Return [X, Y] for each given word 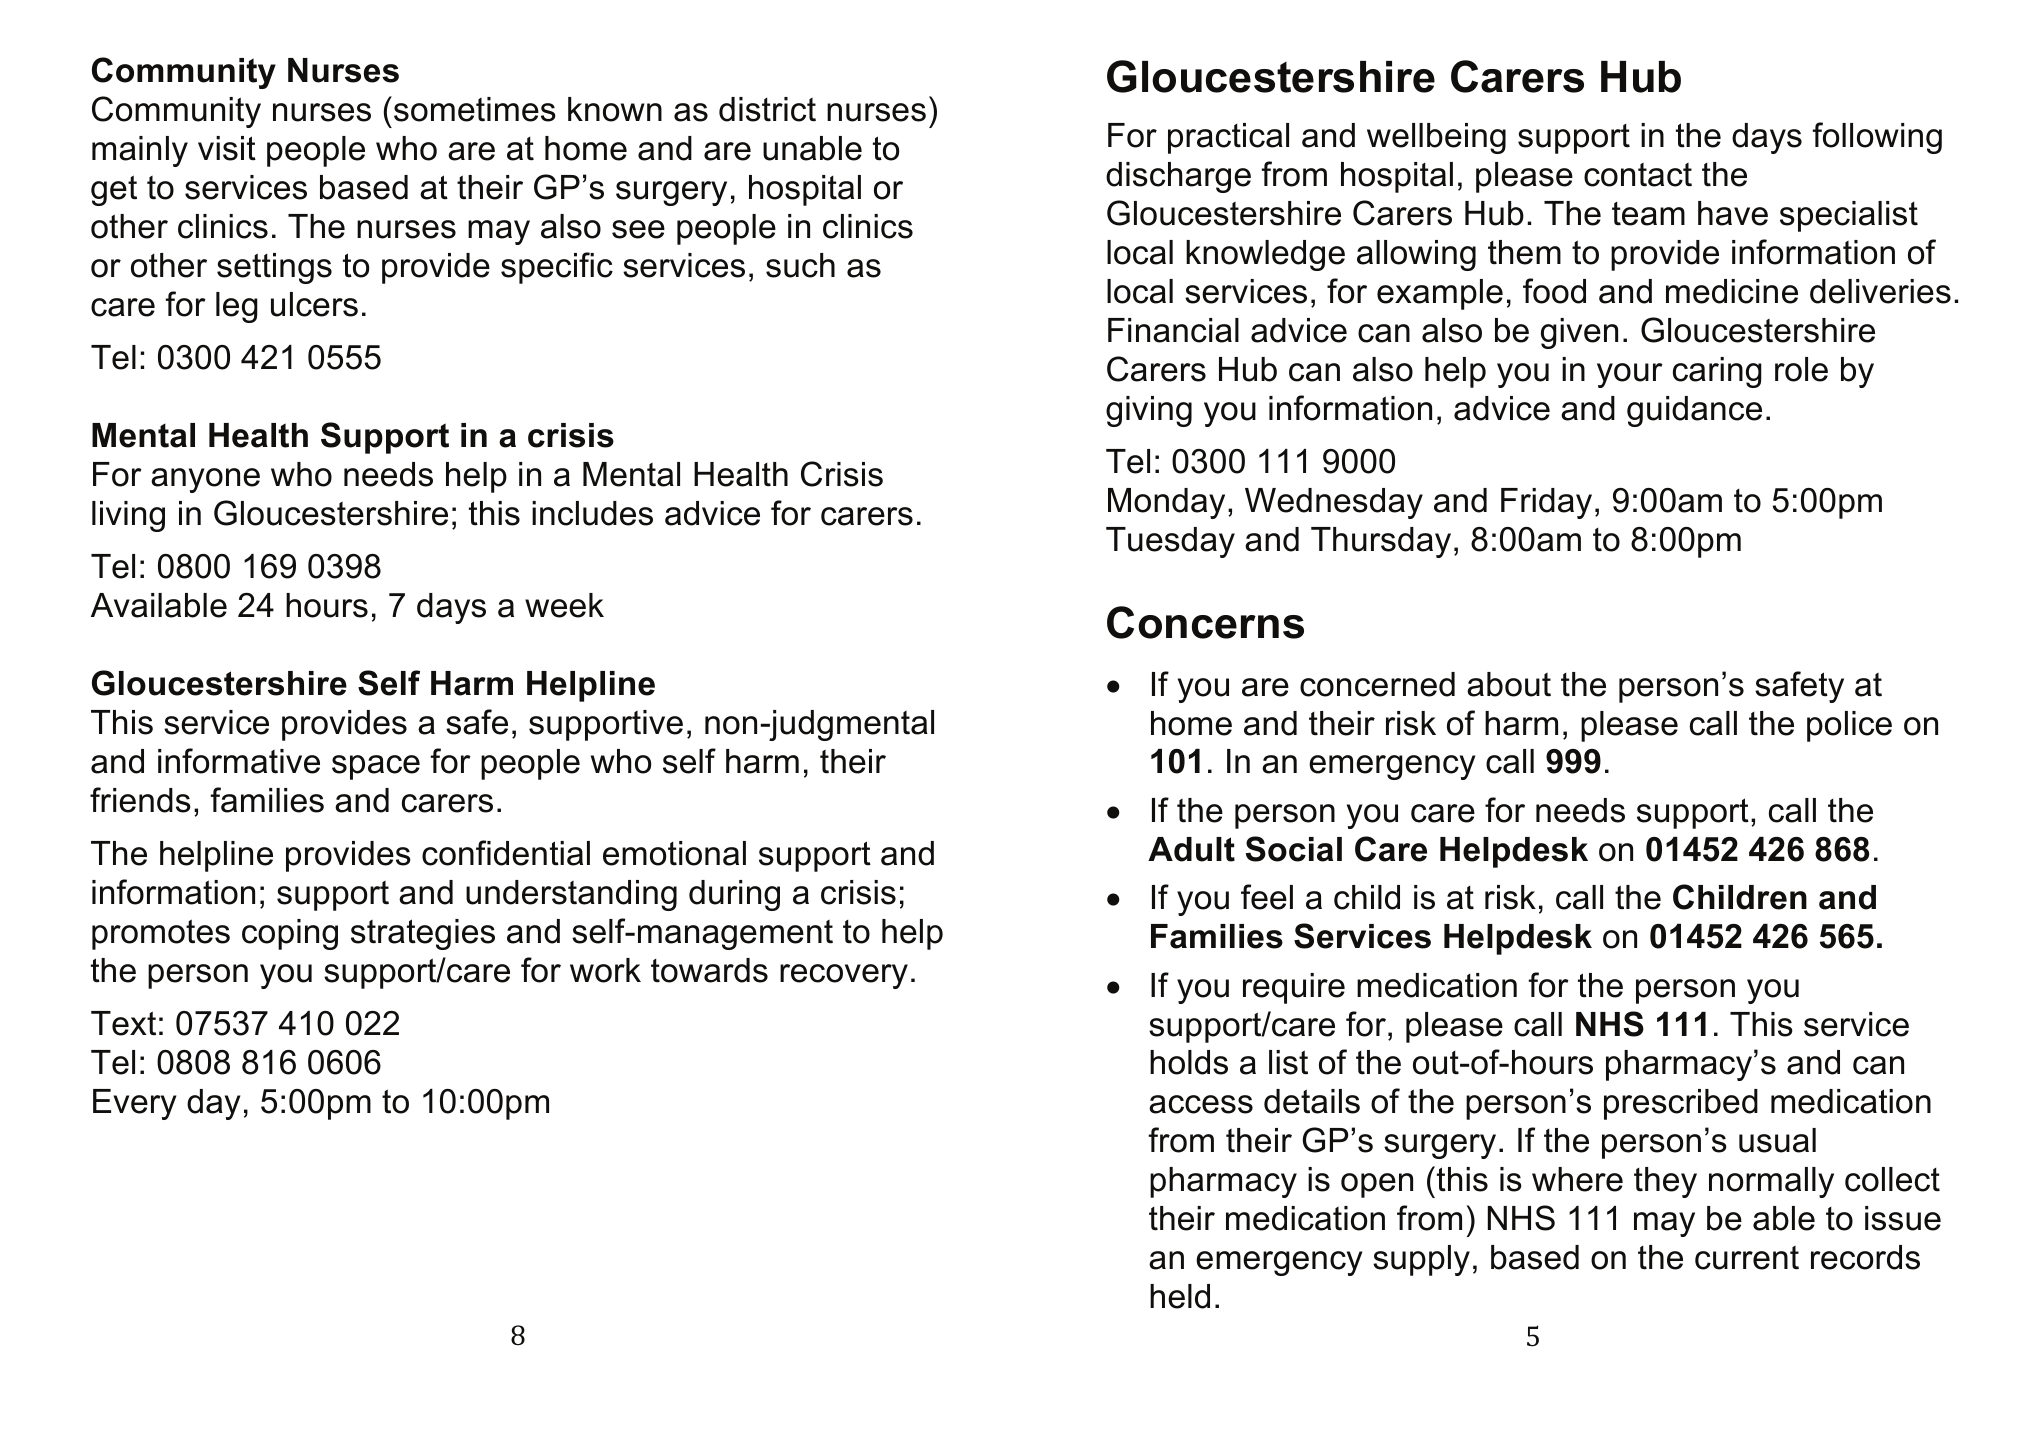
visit [227, 148]
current [1747, 1258]
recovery [844, 976]
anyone [205, 480]
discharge [1178, 177]
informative [239, 761]
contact [1638, 175]
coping [290, 934]
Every [134, 1104]
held [1180, 1296]
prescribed [1681, 1104]
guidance [1694, 411]
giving [1149, 411]
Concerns [1205, 622]
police [1849, 726]
